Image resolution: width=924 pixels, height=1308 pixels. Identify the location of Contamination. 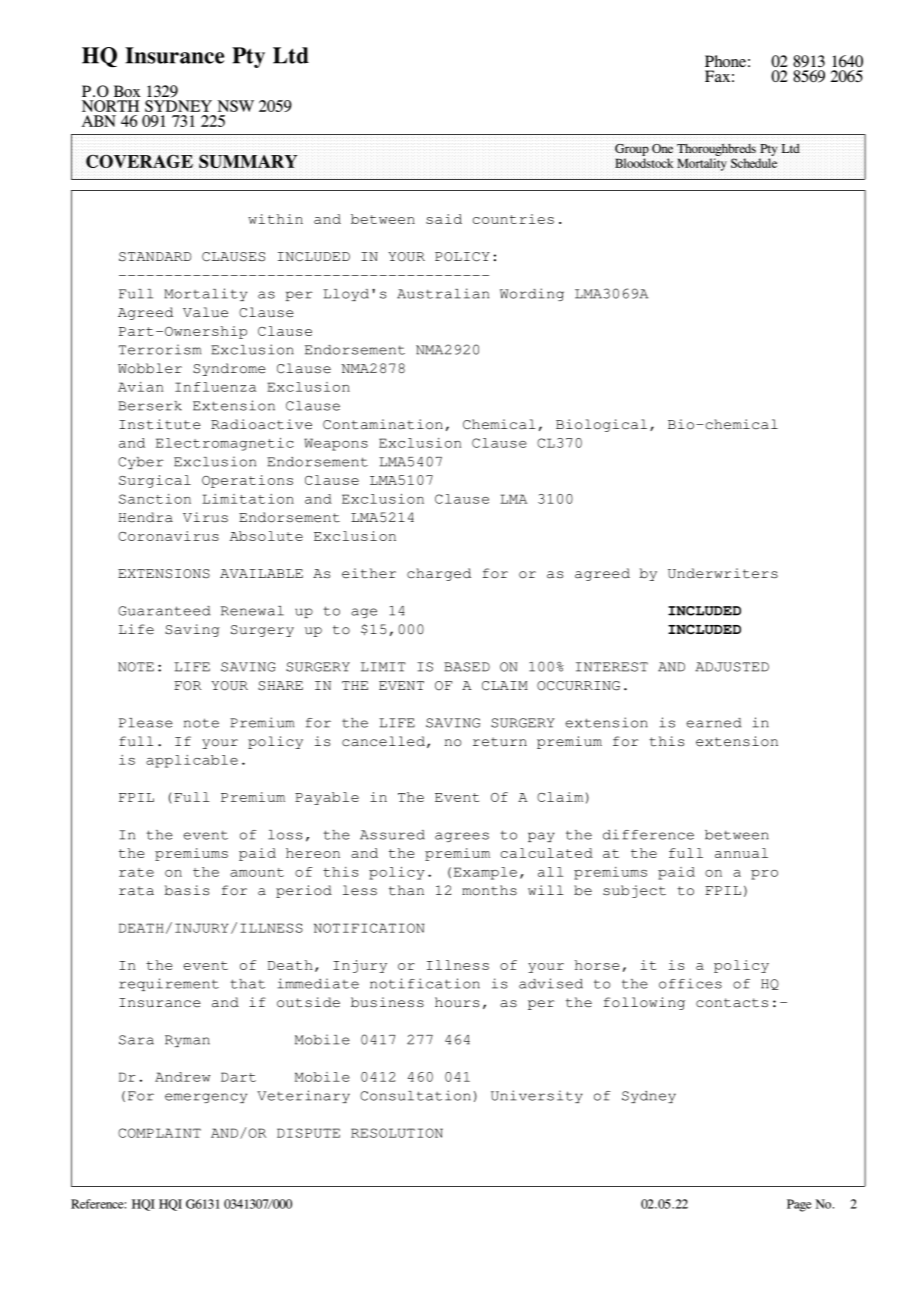
(383, 424).
